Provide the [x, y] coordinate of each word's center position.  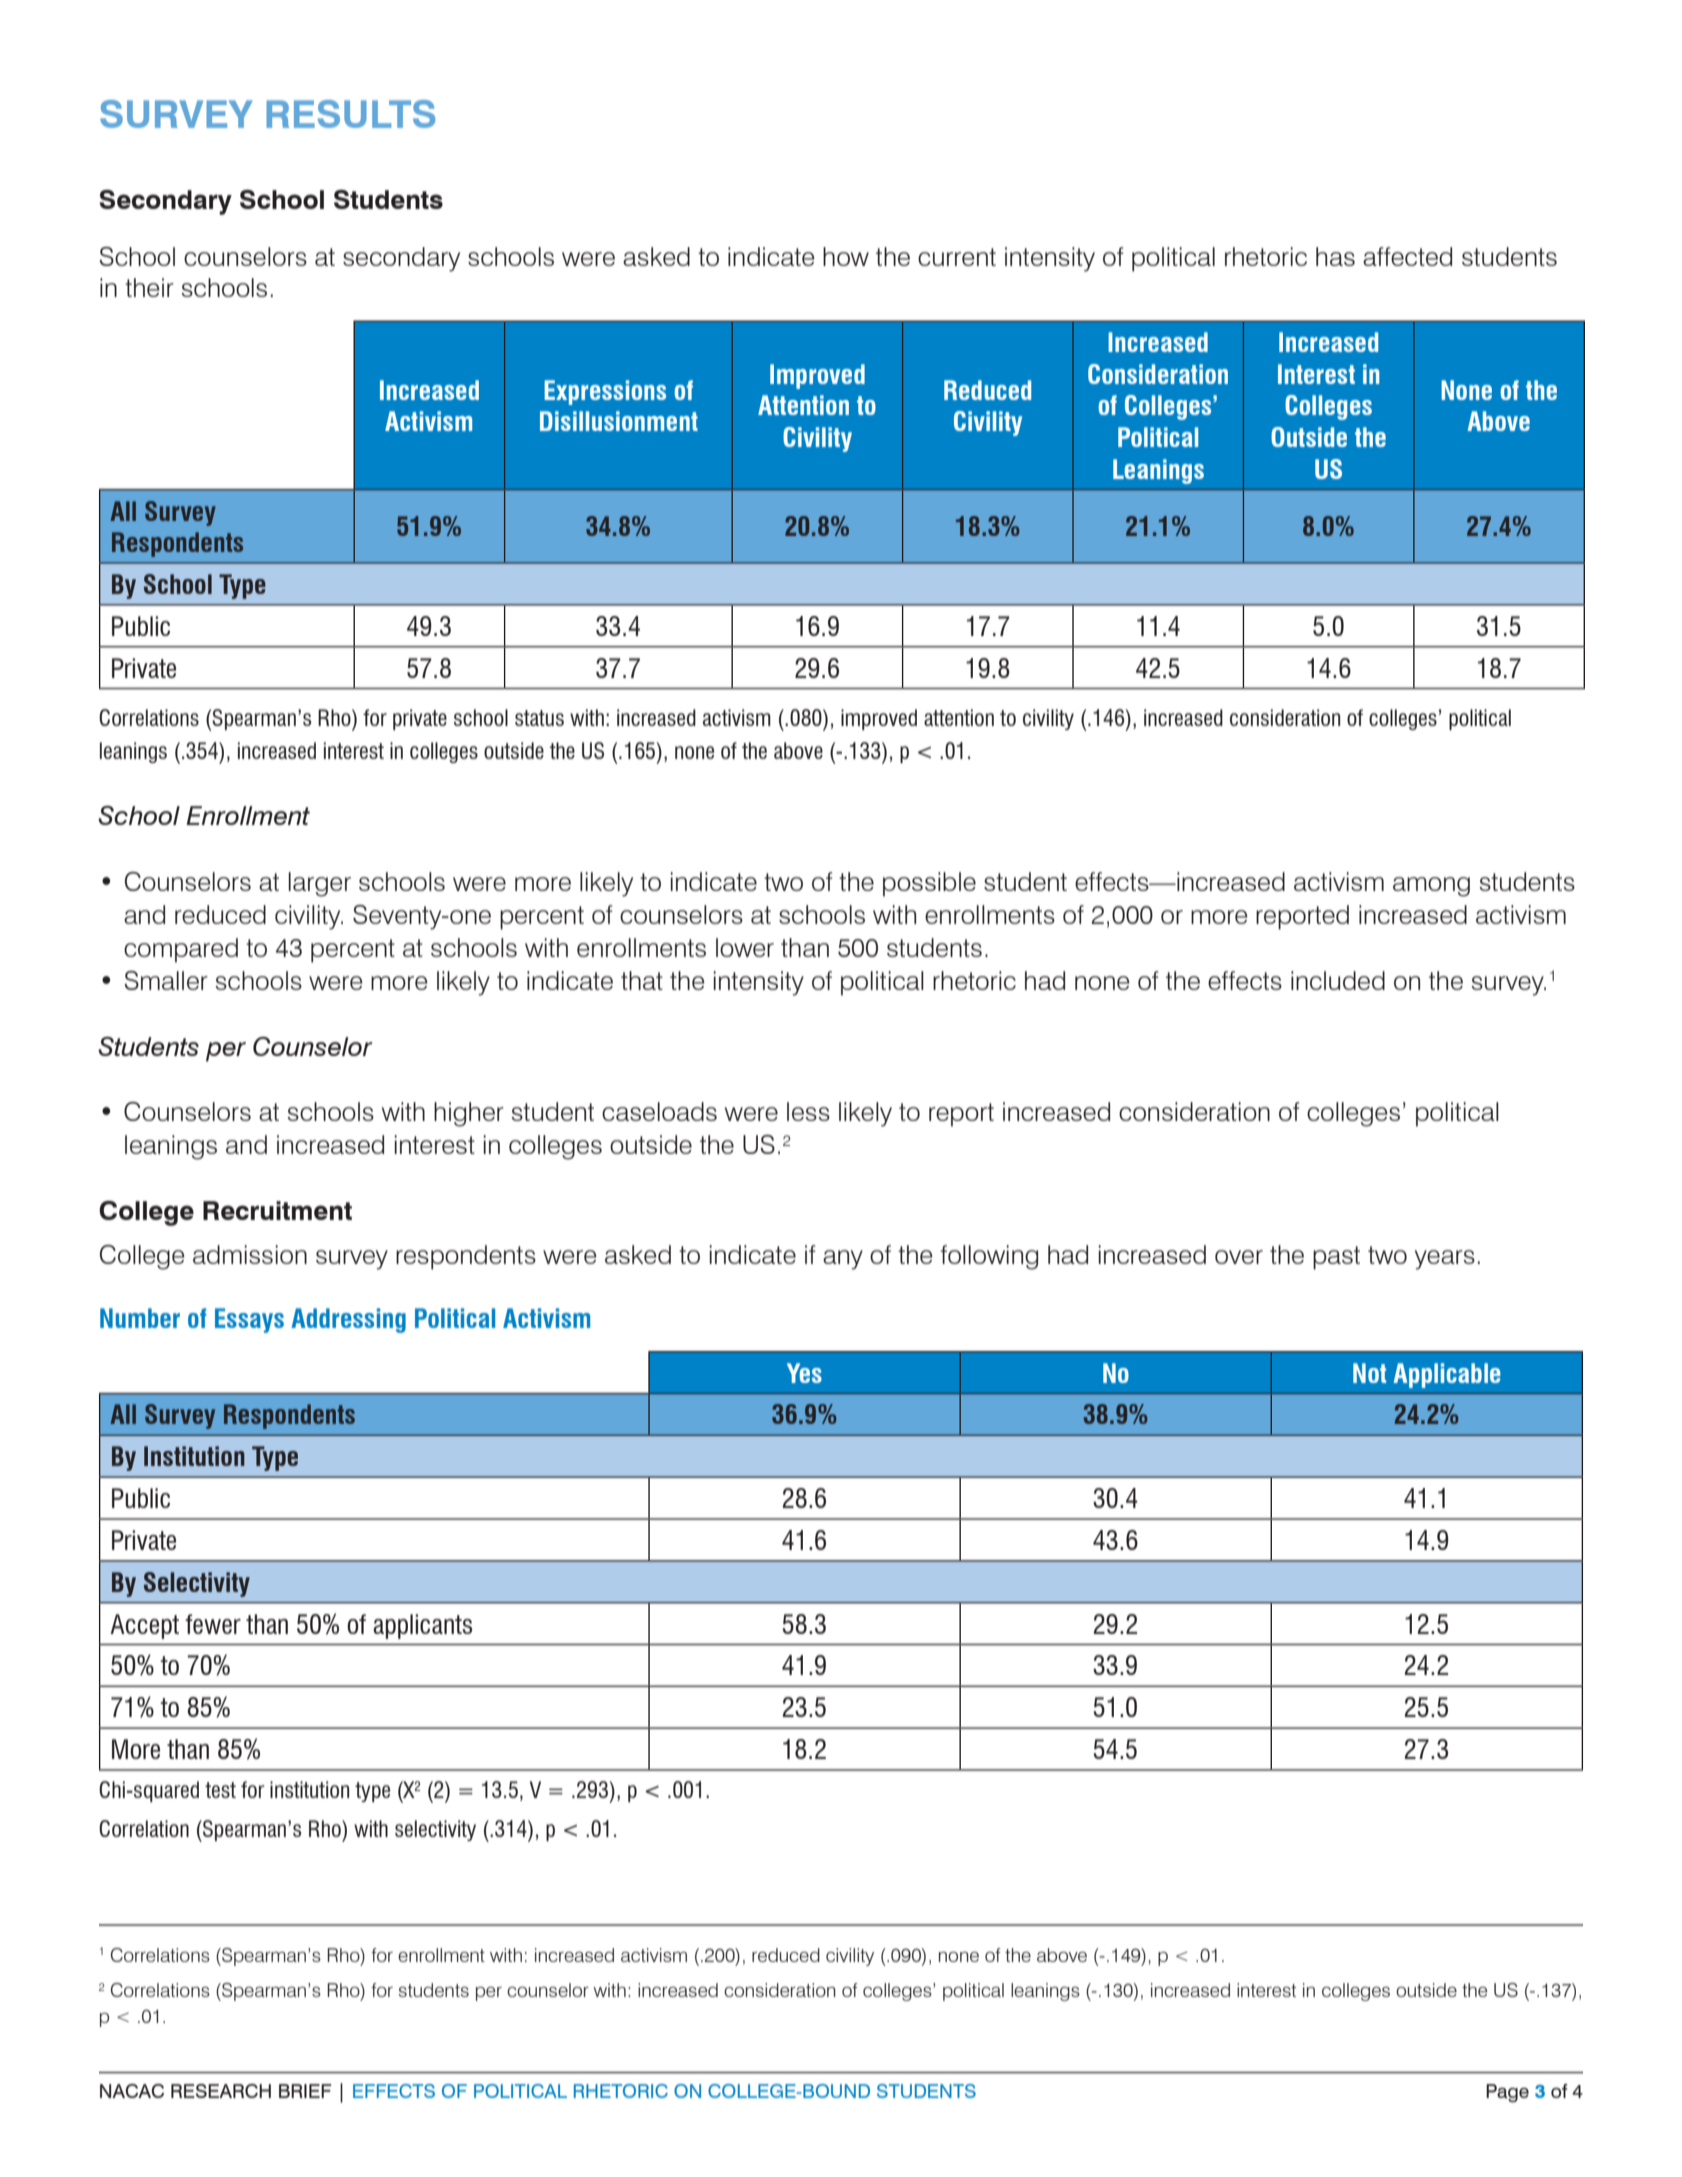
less [808, 1111]
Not [1369, 1373]
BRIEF [305, 2091]
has [1335, 256]
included [1338, 980]
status [539, 718]
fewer [213, 1624]
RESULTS [351, 114]
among [1431, 887]
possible [929, 884]
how [846, 256]
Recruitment [277, 1210]
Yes [804, 1373]
